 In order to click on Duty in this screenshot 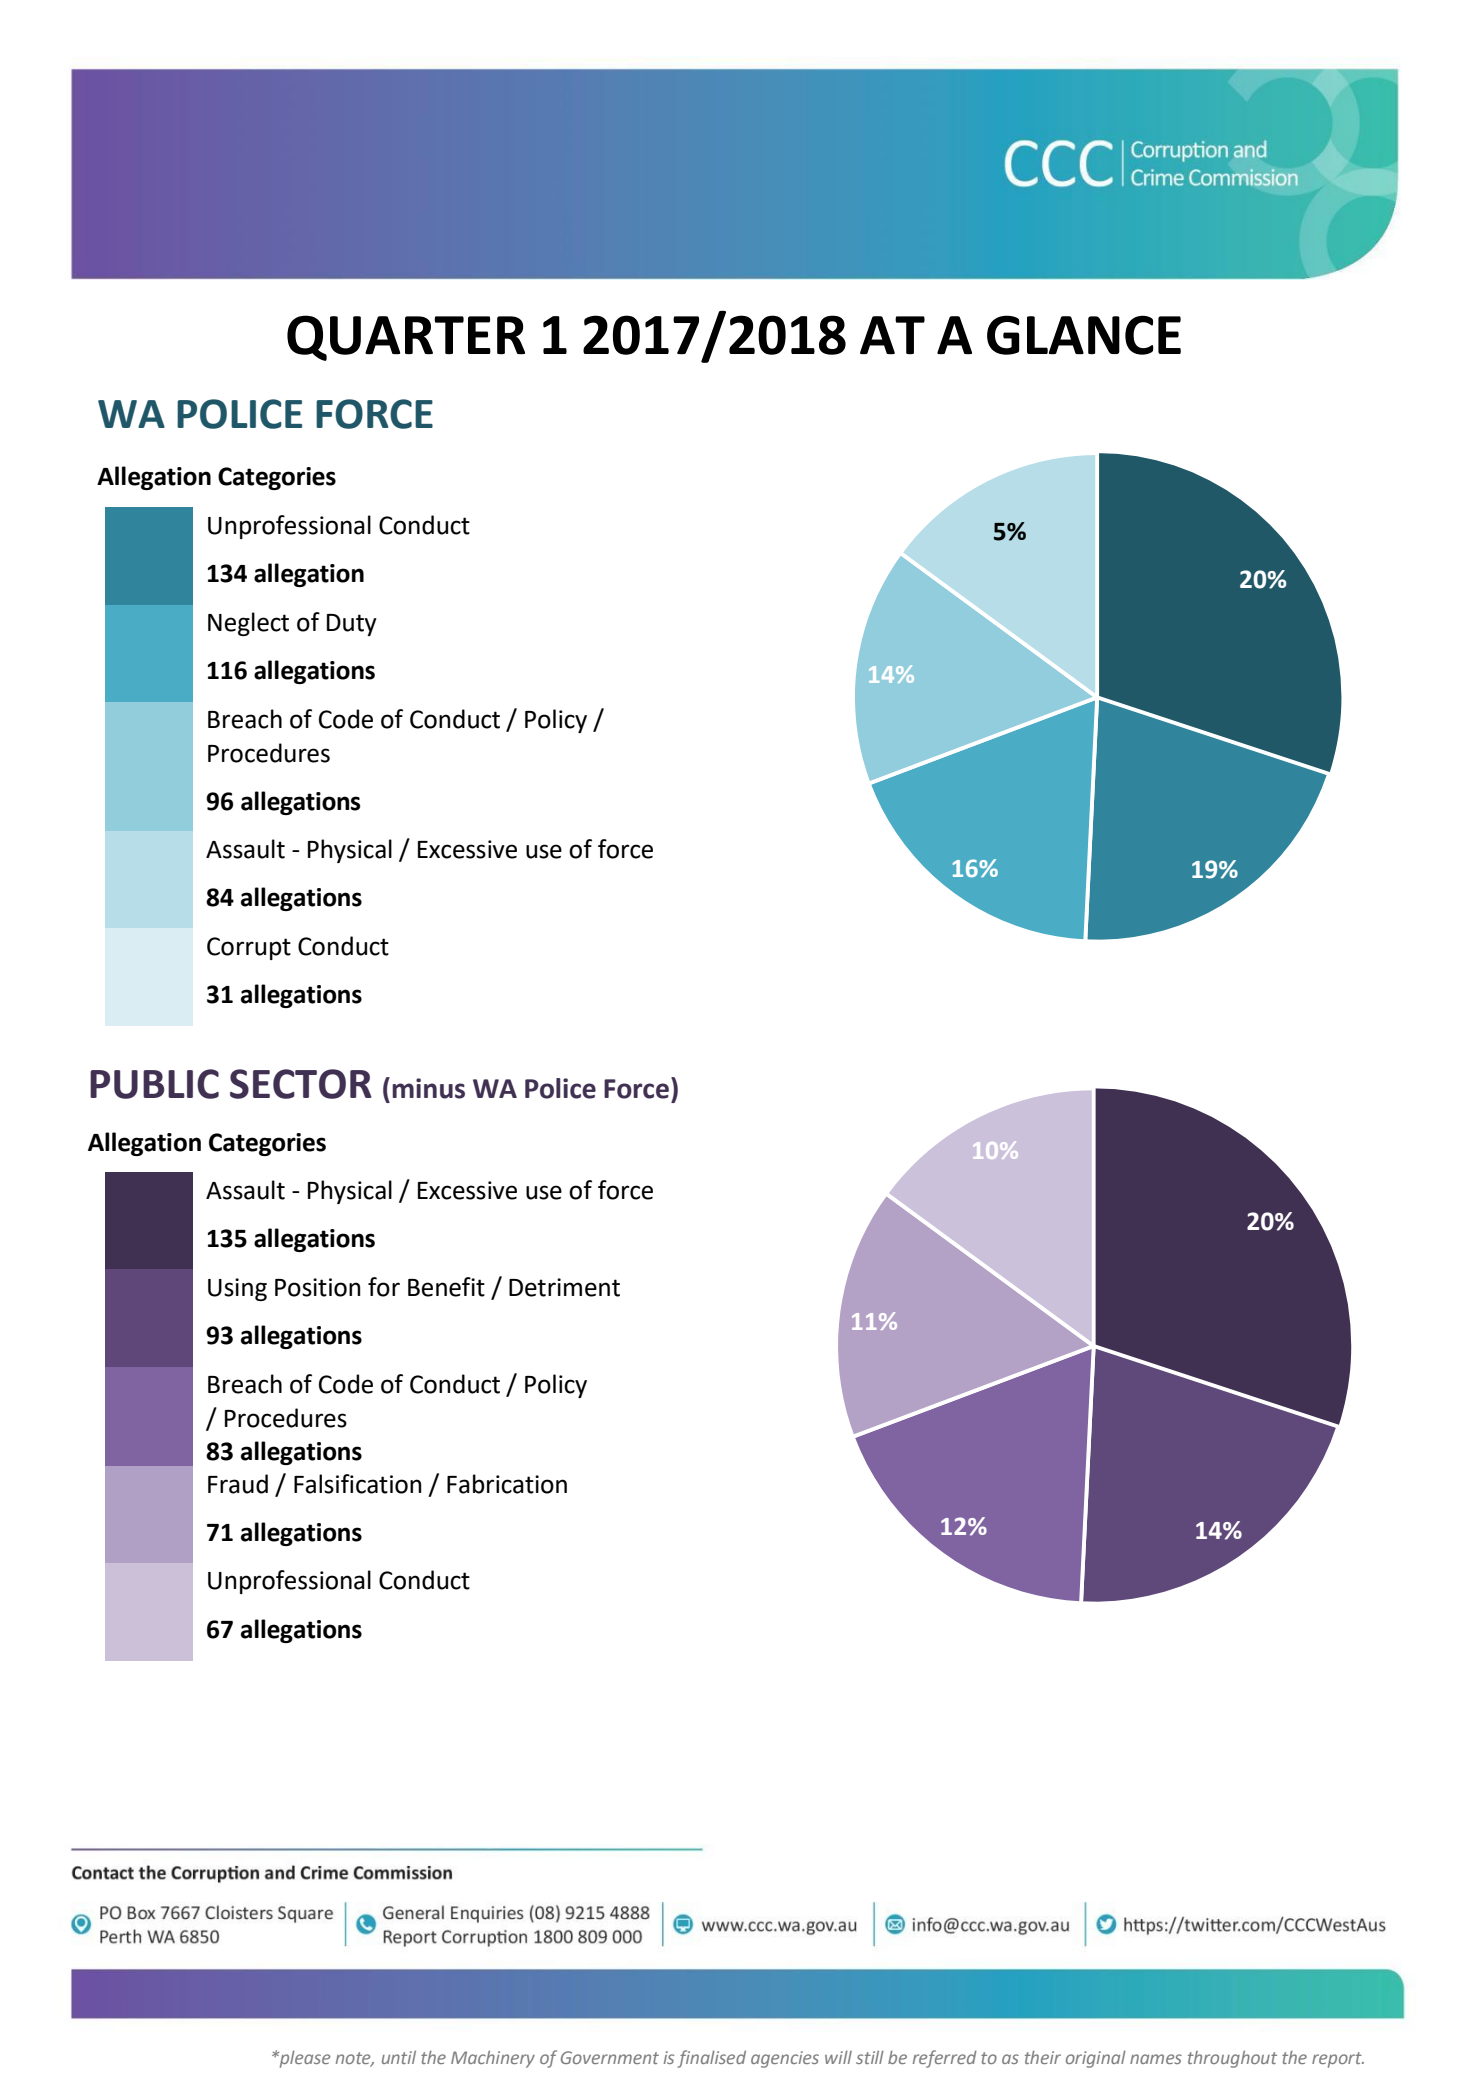, I will do `click(352, 625)`.
